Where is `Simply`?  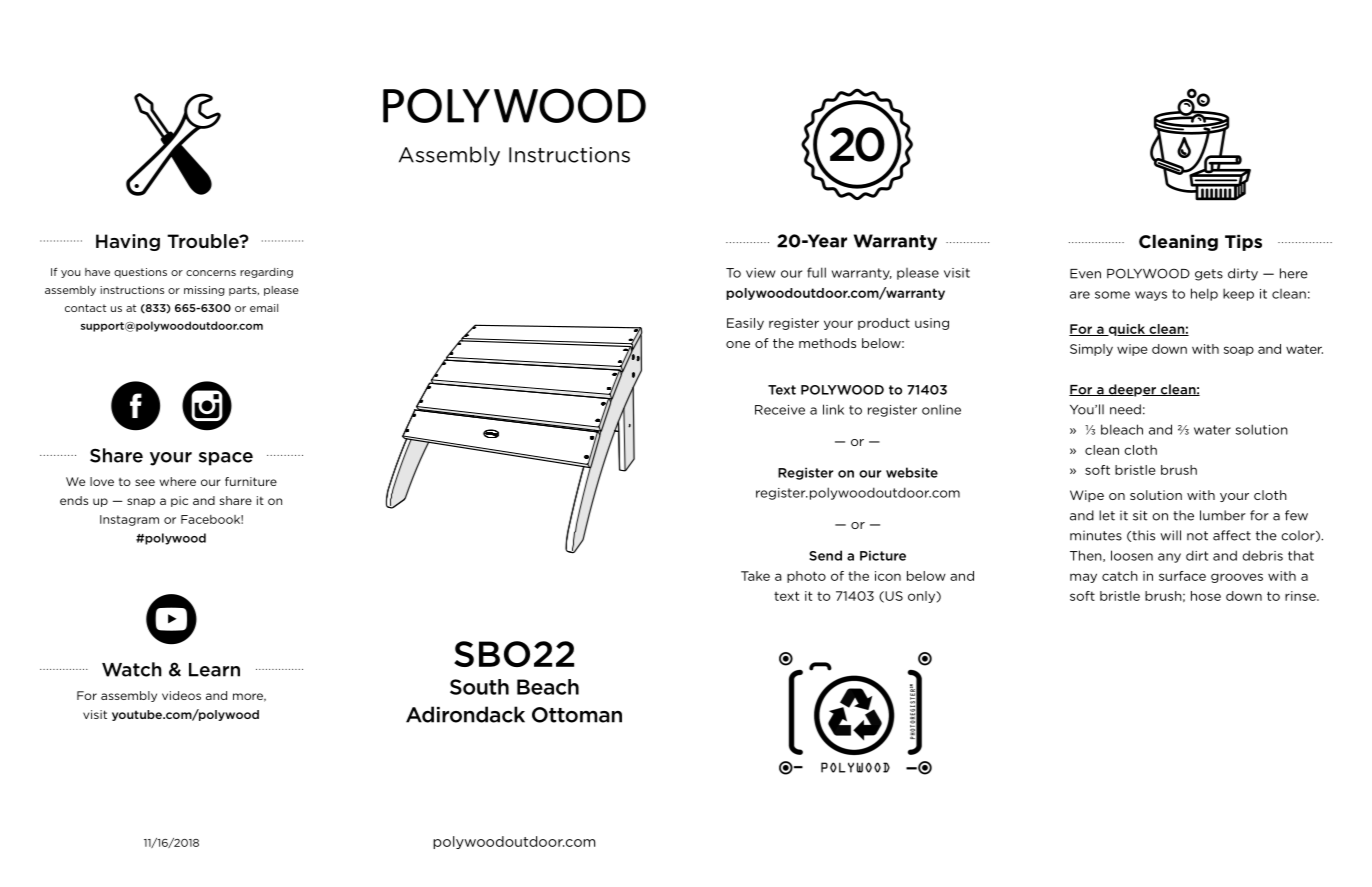
Simply is located at coordinates (1091, 350).
